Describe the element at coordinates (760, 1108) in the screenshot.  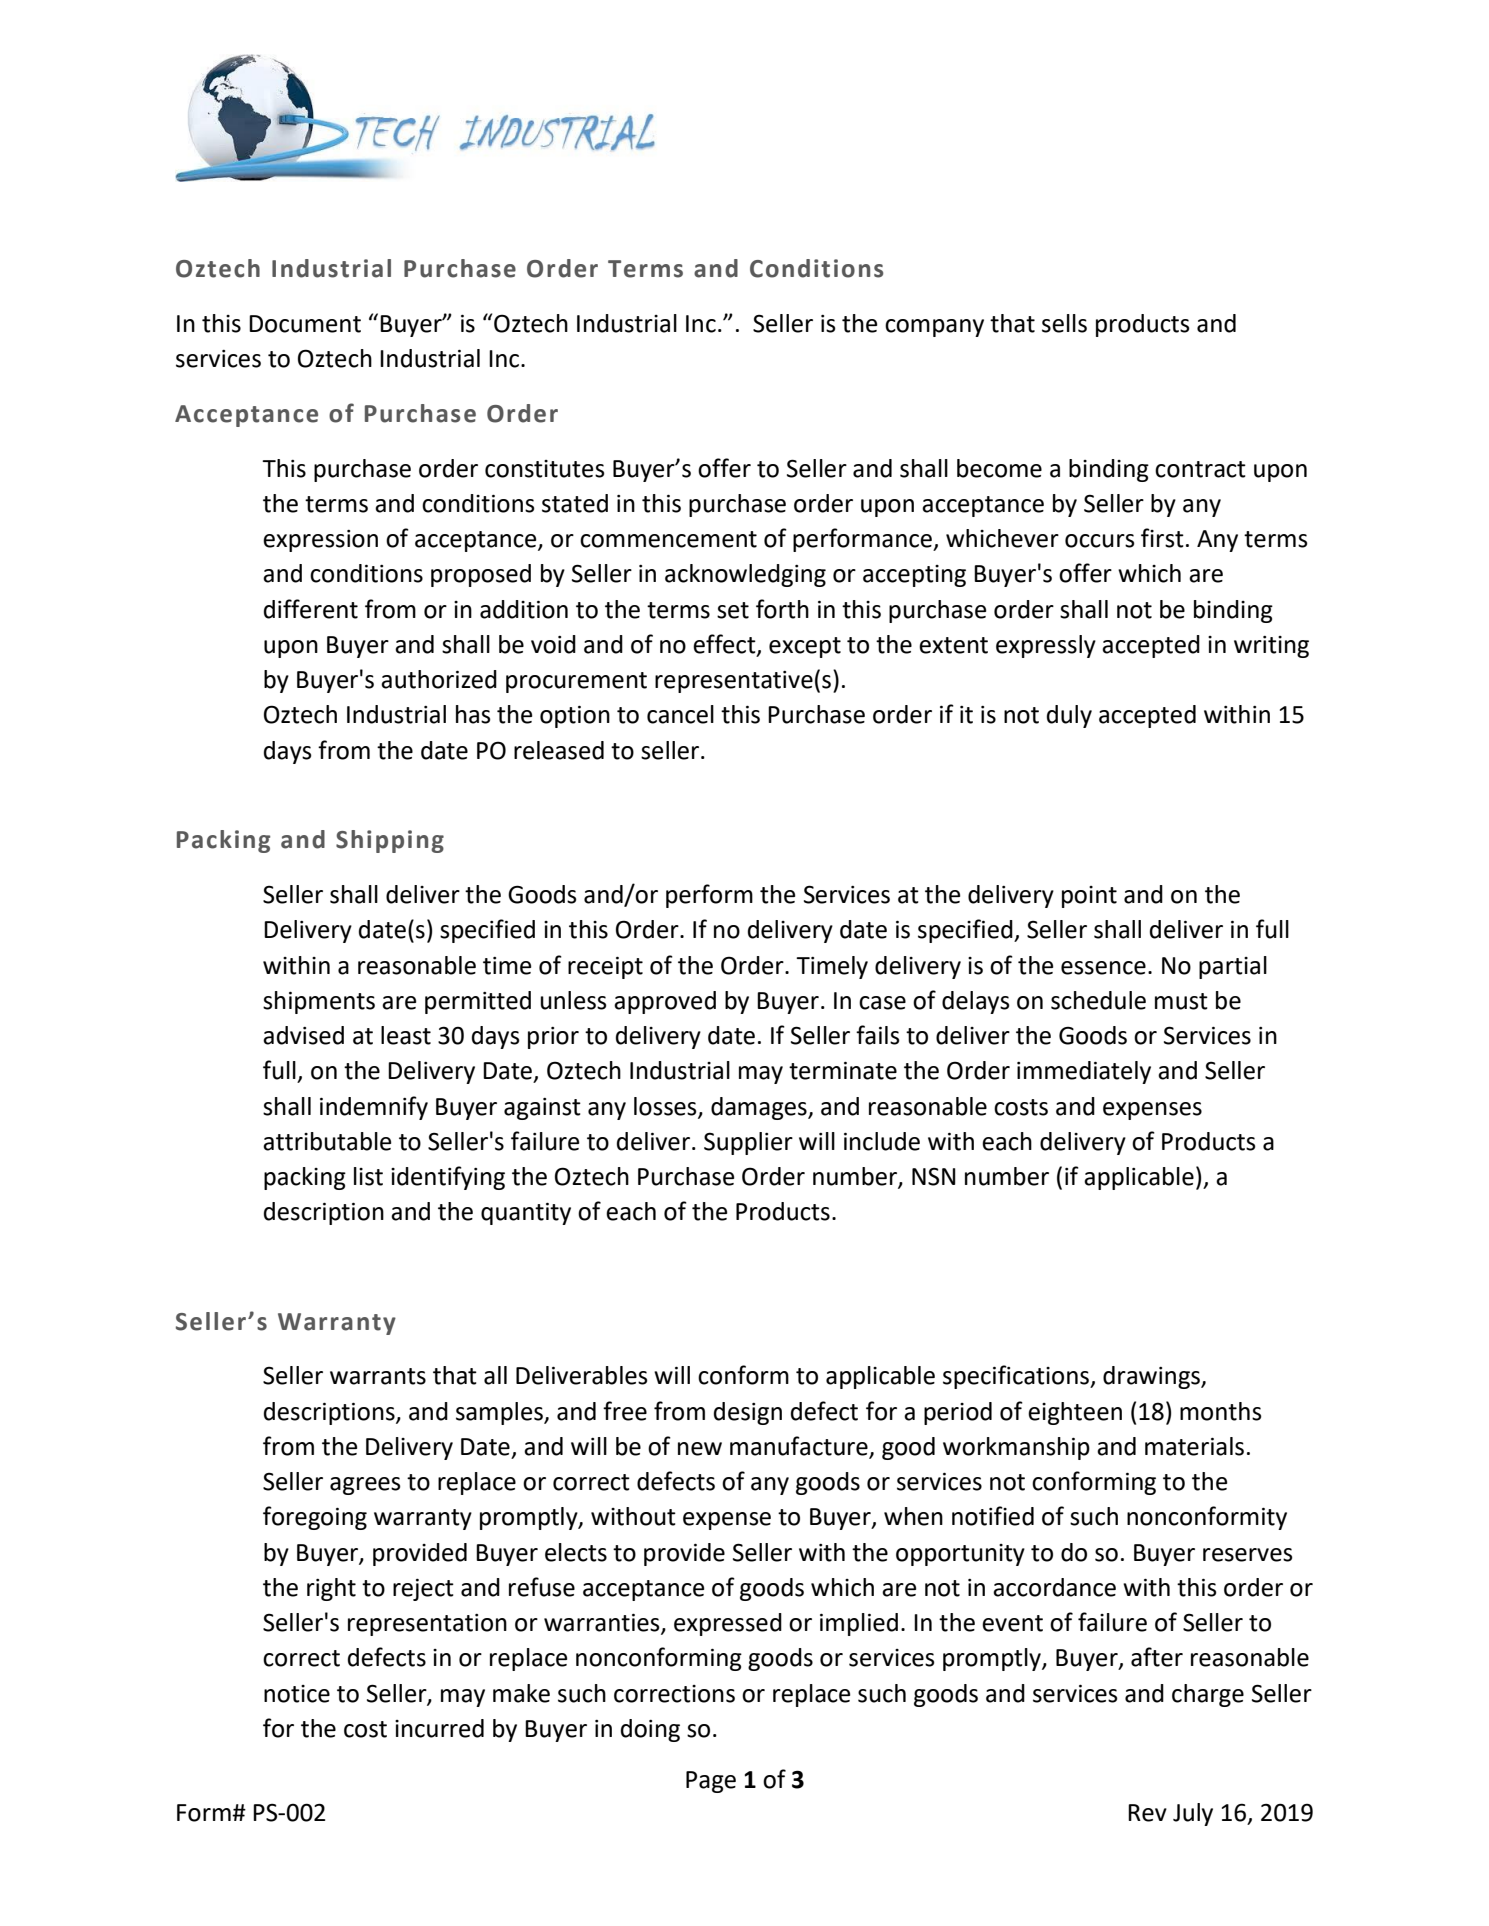
I see `damages` at that location.
